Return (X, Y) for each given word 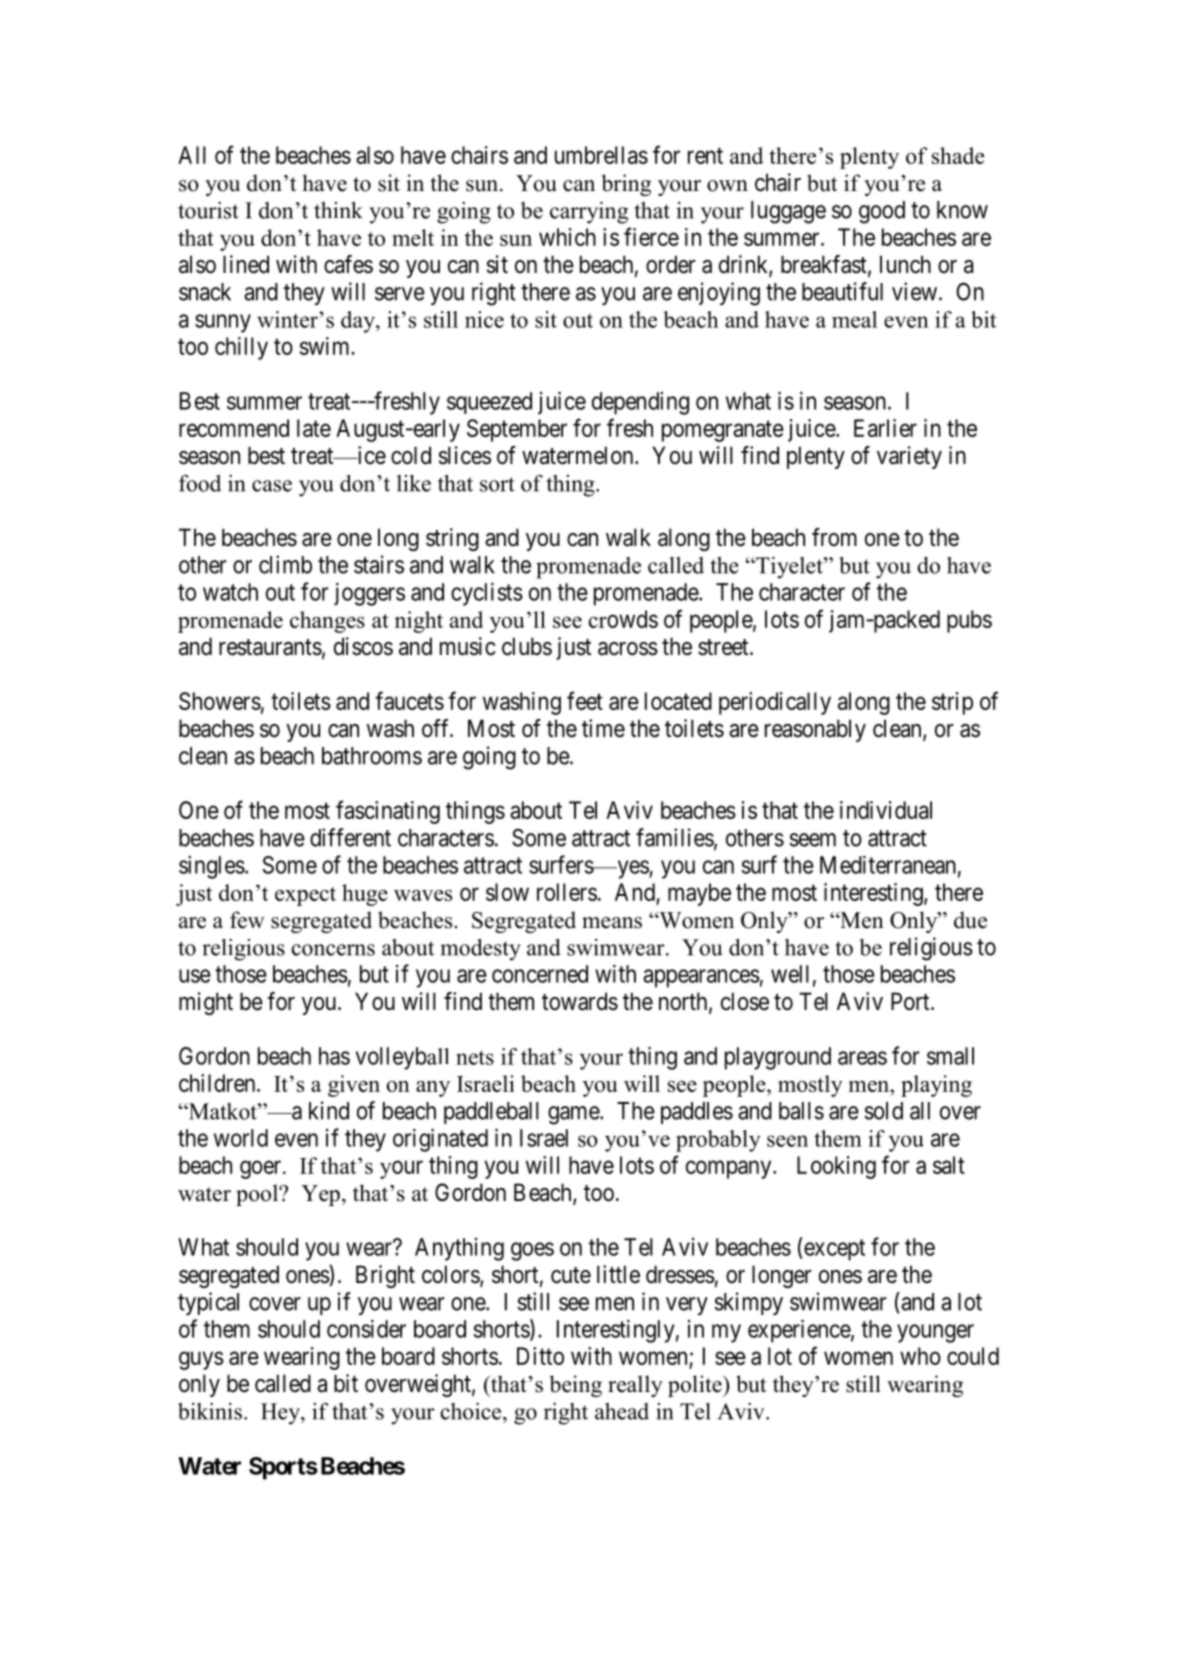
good (882, 212)
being (576, 1386)
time (603, 728)
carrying (589, 213)
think (338, 210)
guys (201, 1360)
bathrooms (372, 756)
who (920, 1356)
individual (886, 810)
